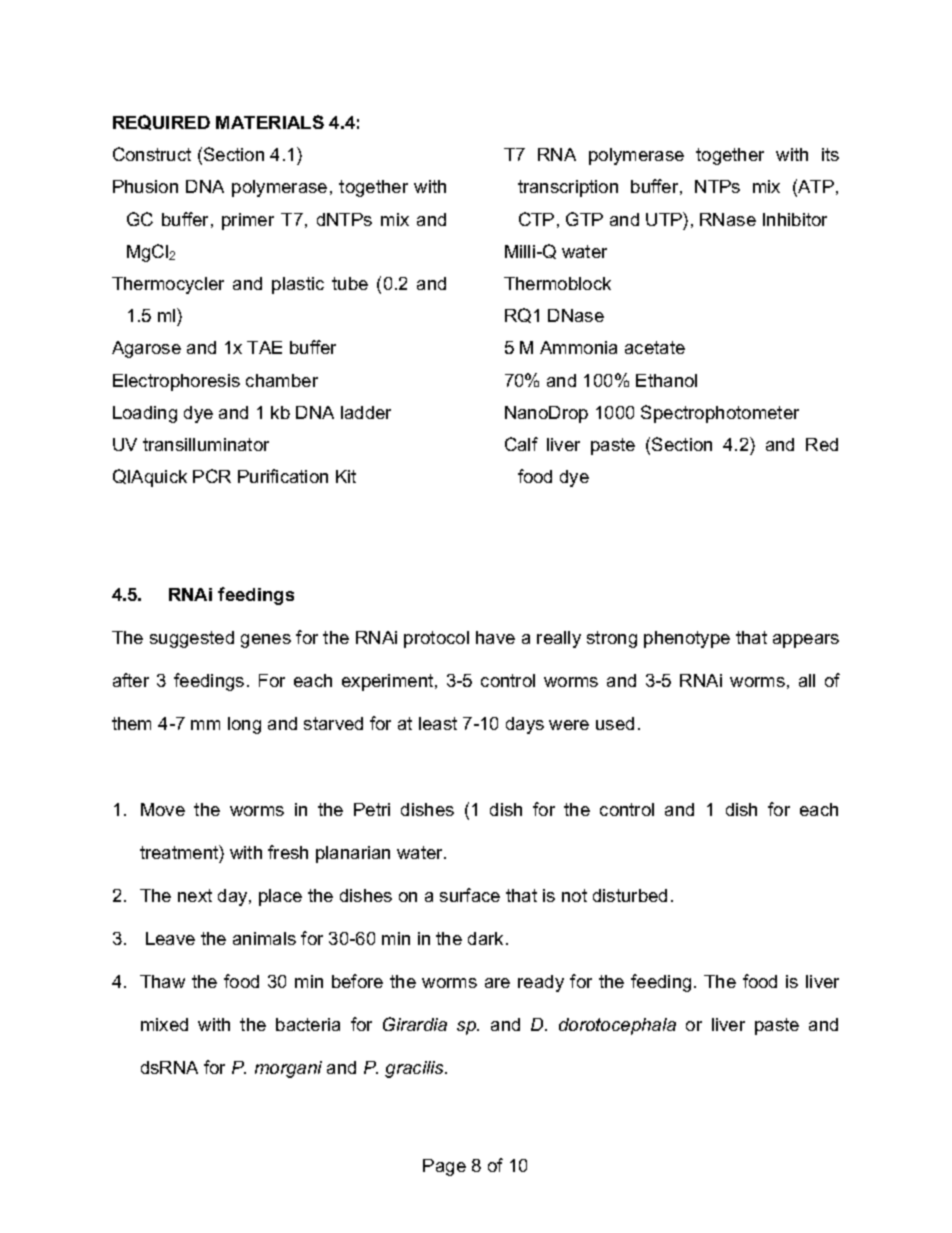 The image size is (952, 1233). What do you see at coordinates (152, 154) in the document?
I see `Construct` at bounding box center [152, 154].
